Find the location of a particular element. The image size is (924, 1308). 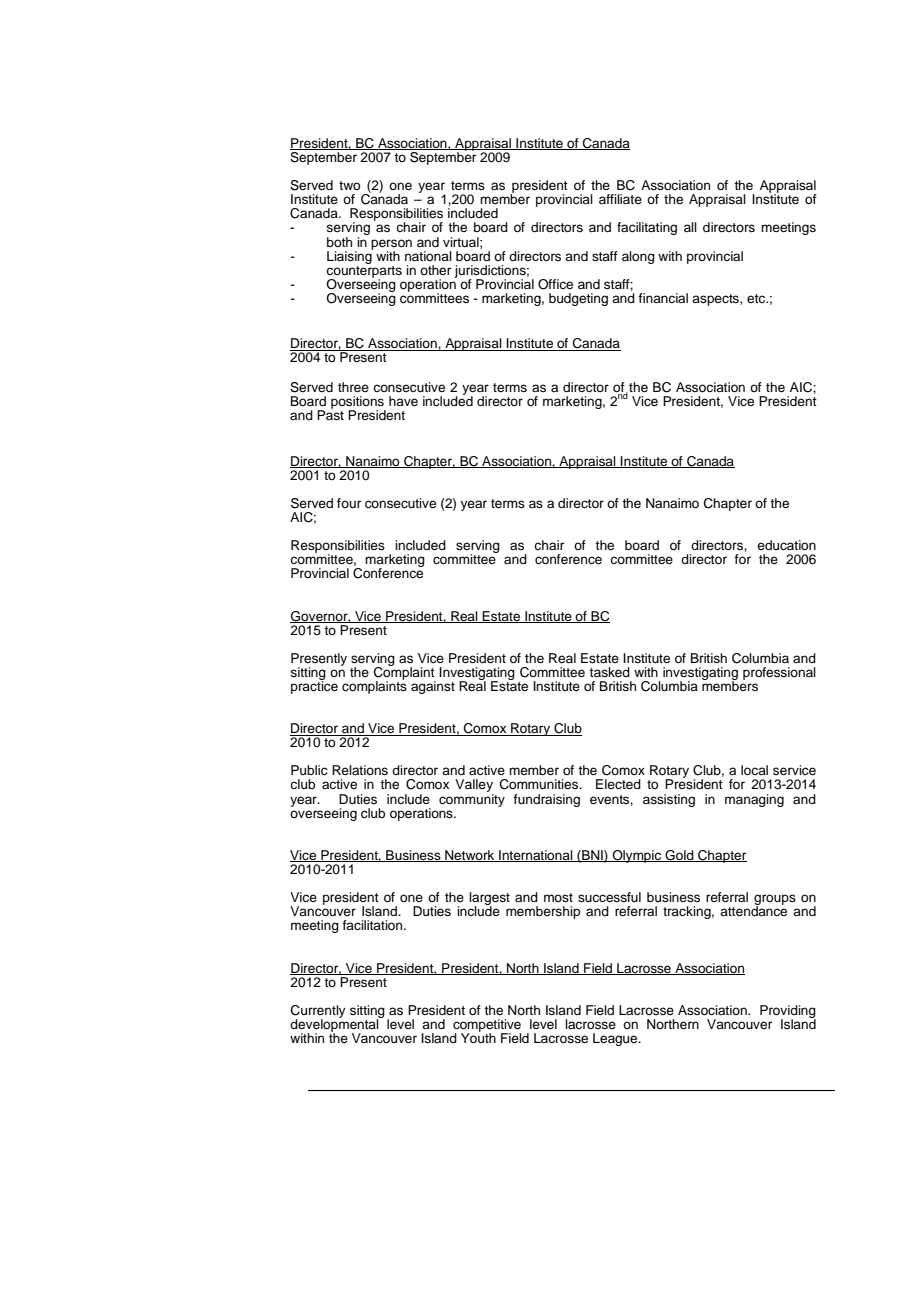

most is located at coordinates (558, 897).
